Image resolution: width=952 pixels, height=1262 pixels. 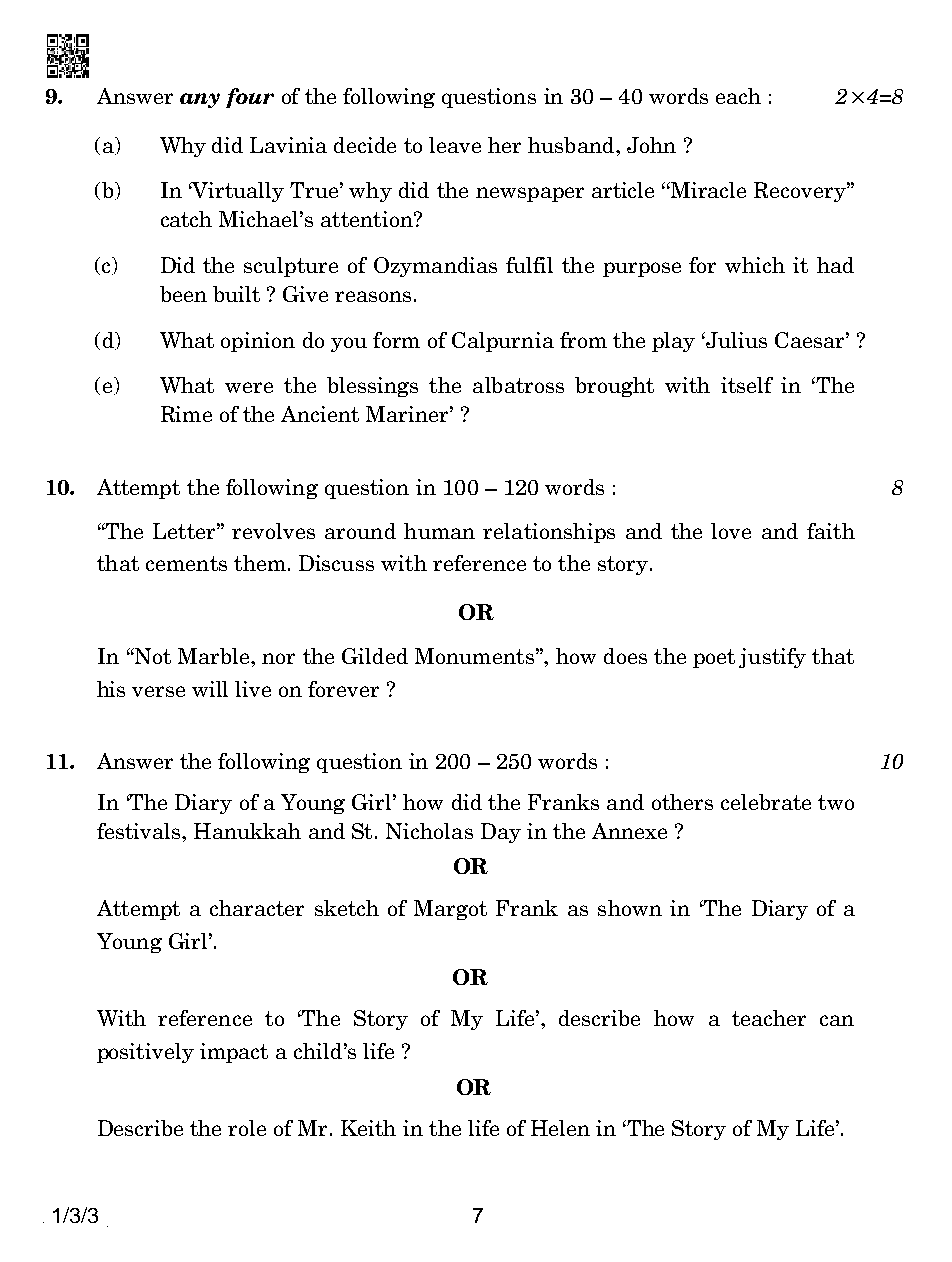 I want to click on Rime, so click(x=186, y=414).
